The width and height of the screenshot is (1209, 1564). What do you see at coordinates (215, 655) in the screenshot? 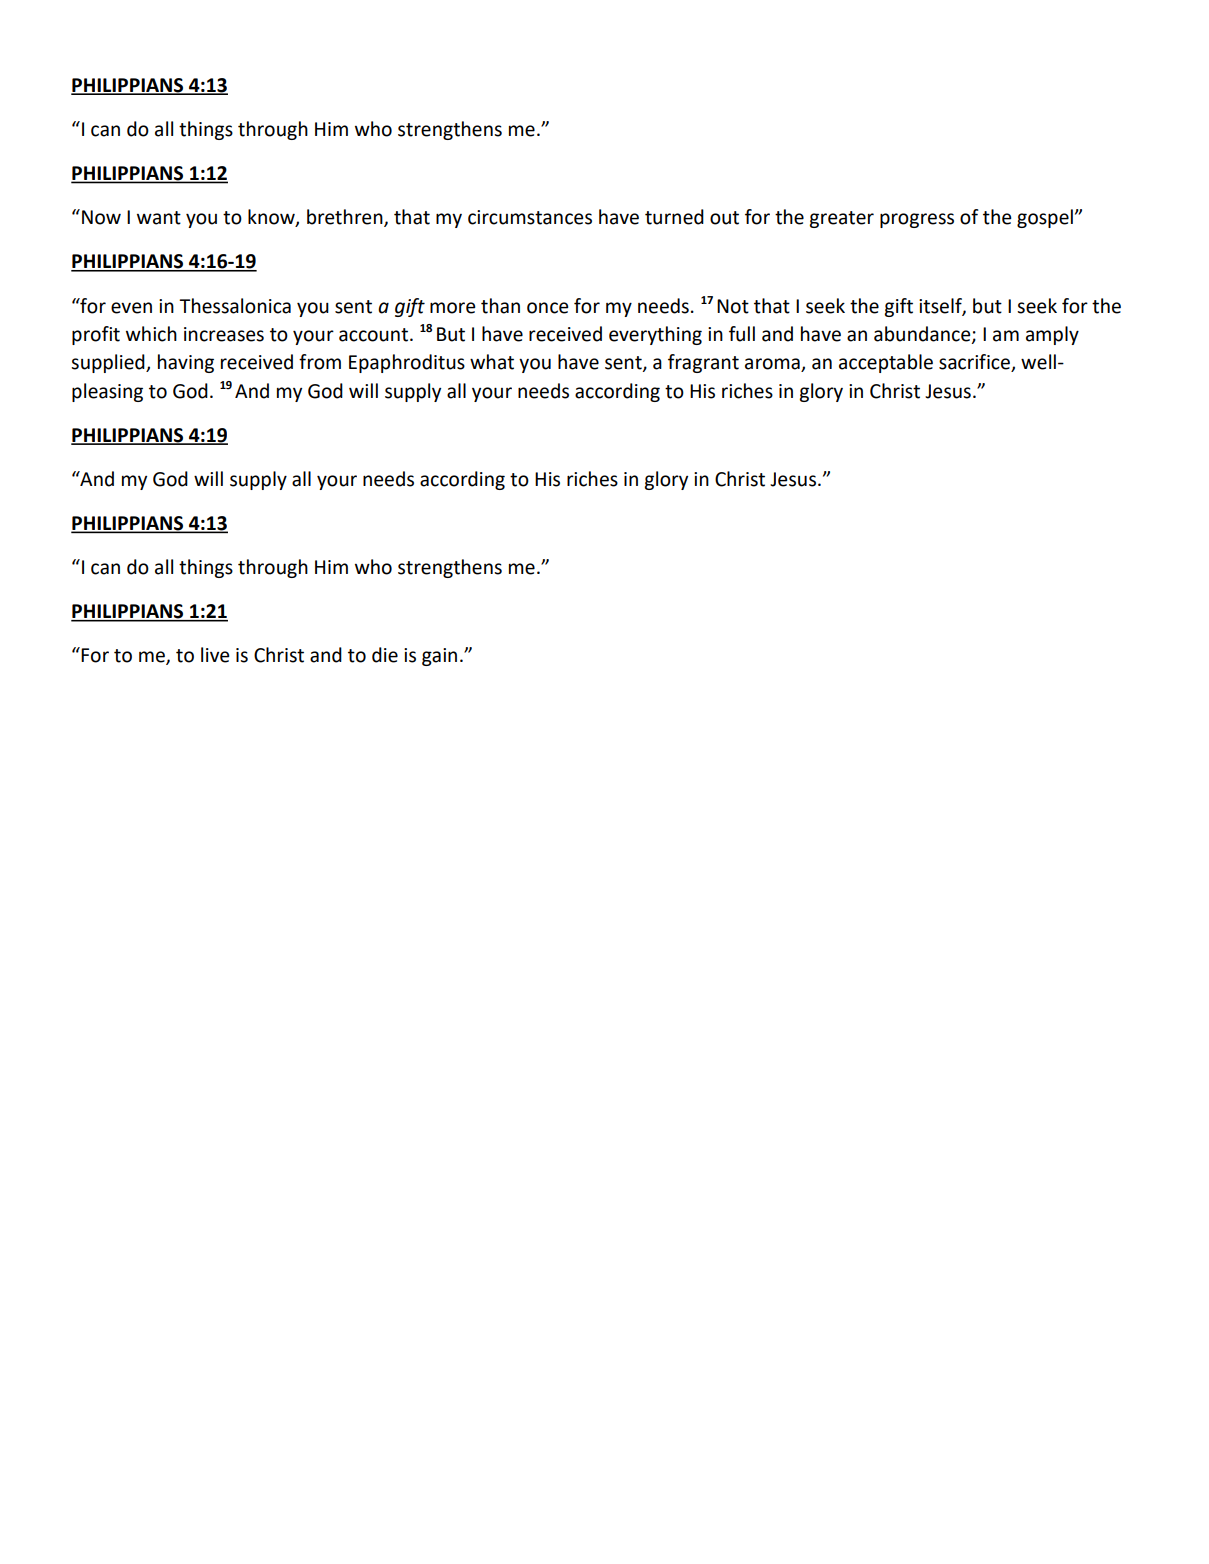
I see `live` at bounding box center [215, 655].
